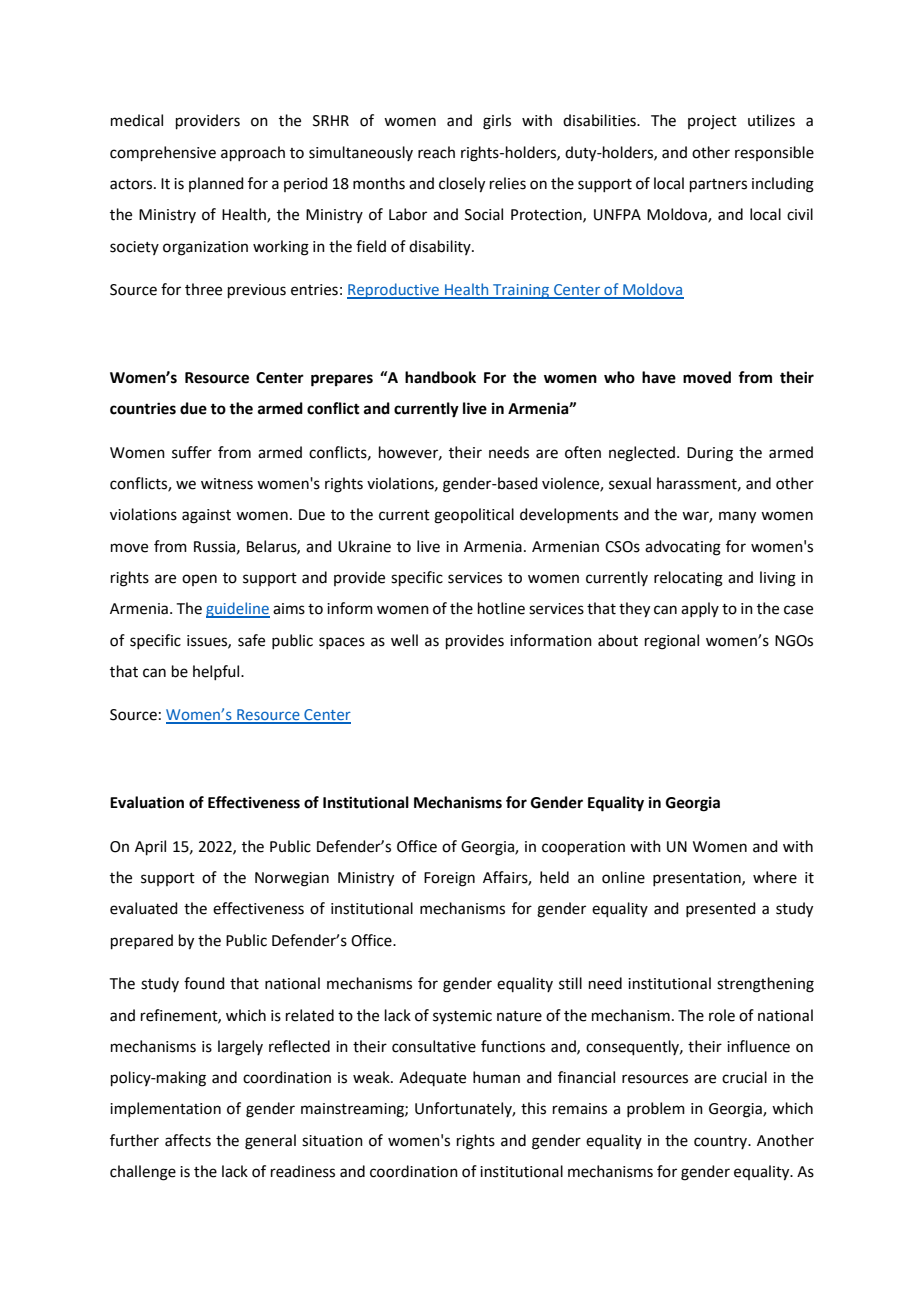  Describe the element at coordinates (449, 879) in the screenshot. I see `Foreign` at that location.
